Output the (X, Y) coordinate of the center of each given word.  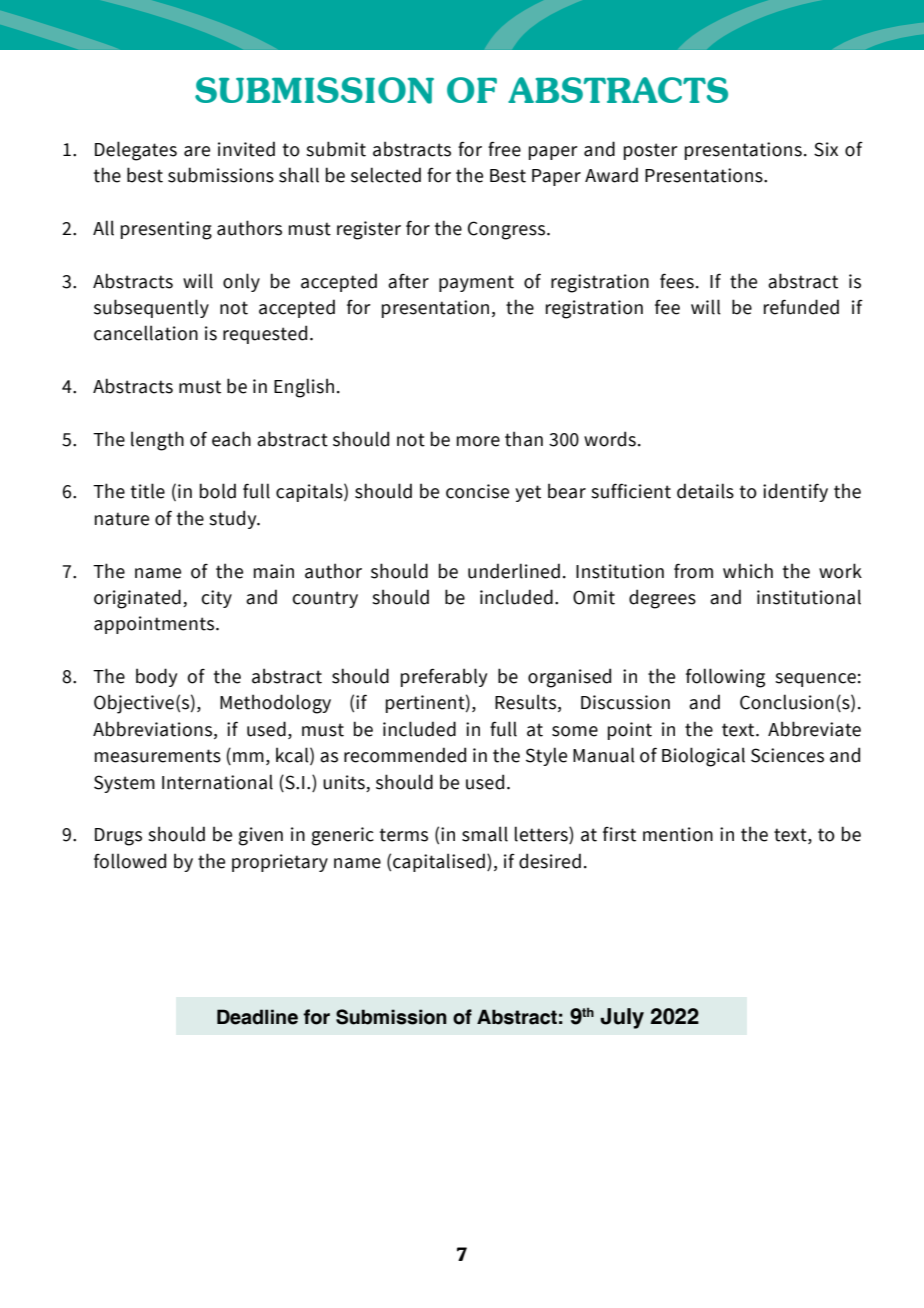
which (748, 571)
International (217, 782)
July (622, 1018)
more (478, 441)
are (197, 151)
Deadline (257, 1017)
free (504, 149)
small (485, 834)
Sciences (787, 755)
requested (265, 334)
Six (826, 149)
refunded (801, 307)
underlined (514, 571)
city (216, 599)
